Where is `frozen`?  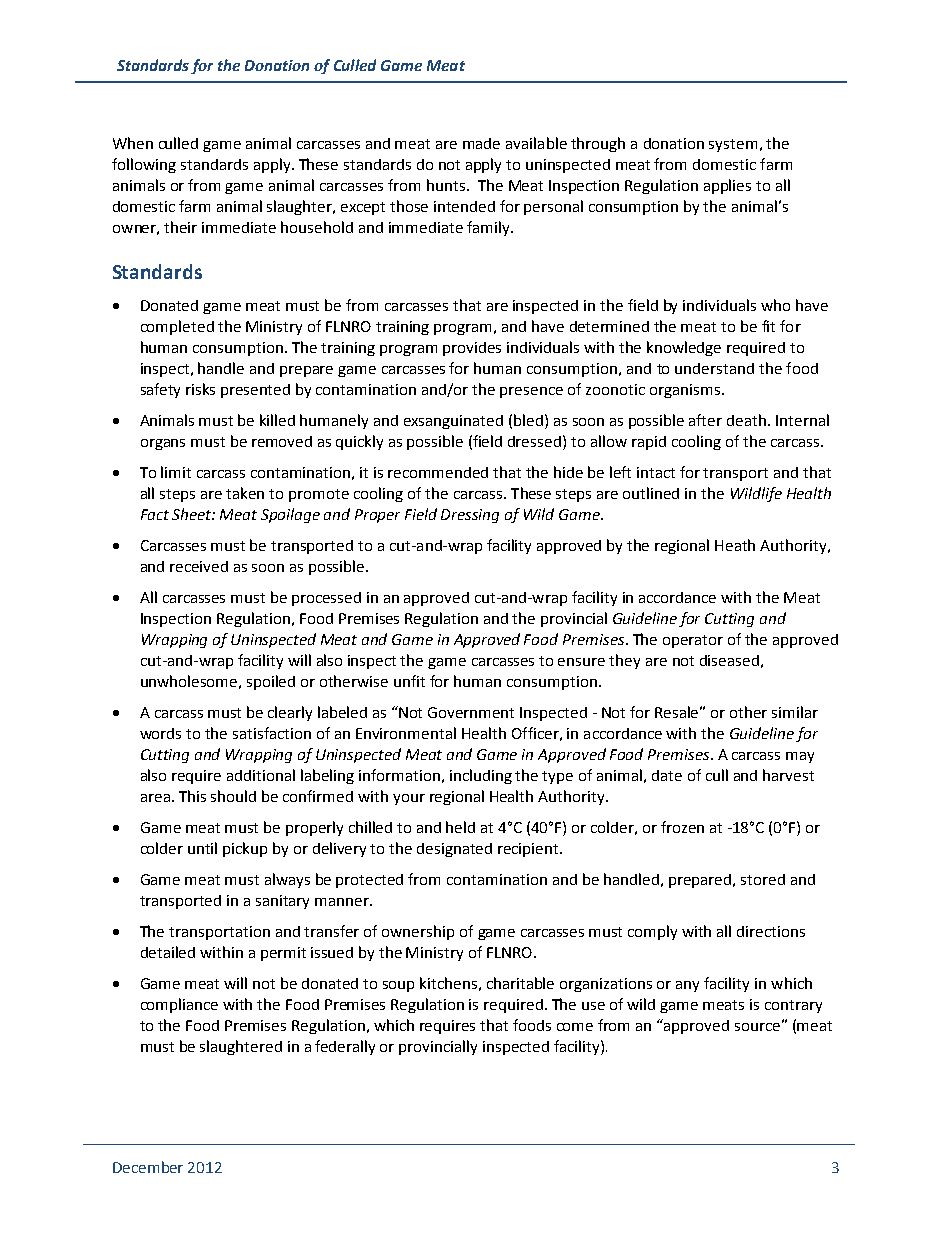
frozen is located at coordinates (682, 827).
